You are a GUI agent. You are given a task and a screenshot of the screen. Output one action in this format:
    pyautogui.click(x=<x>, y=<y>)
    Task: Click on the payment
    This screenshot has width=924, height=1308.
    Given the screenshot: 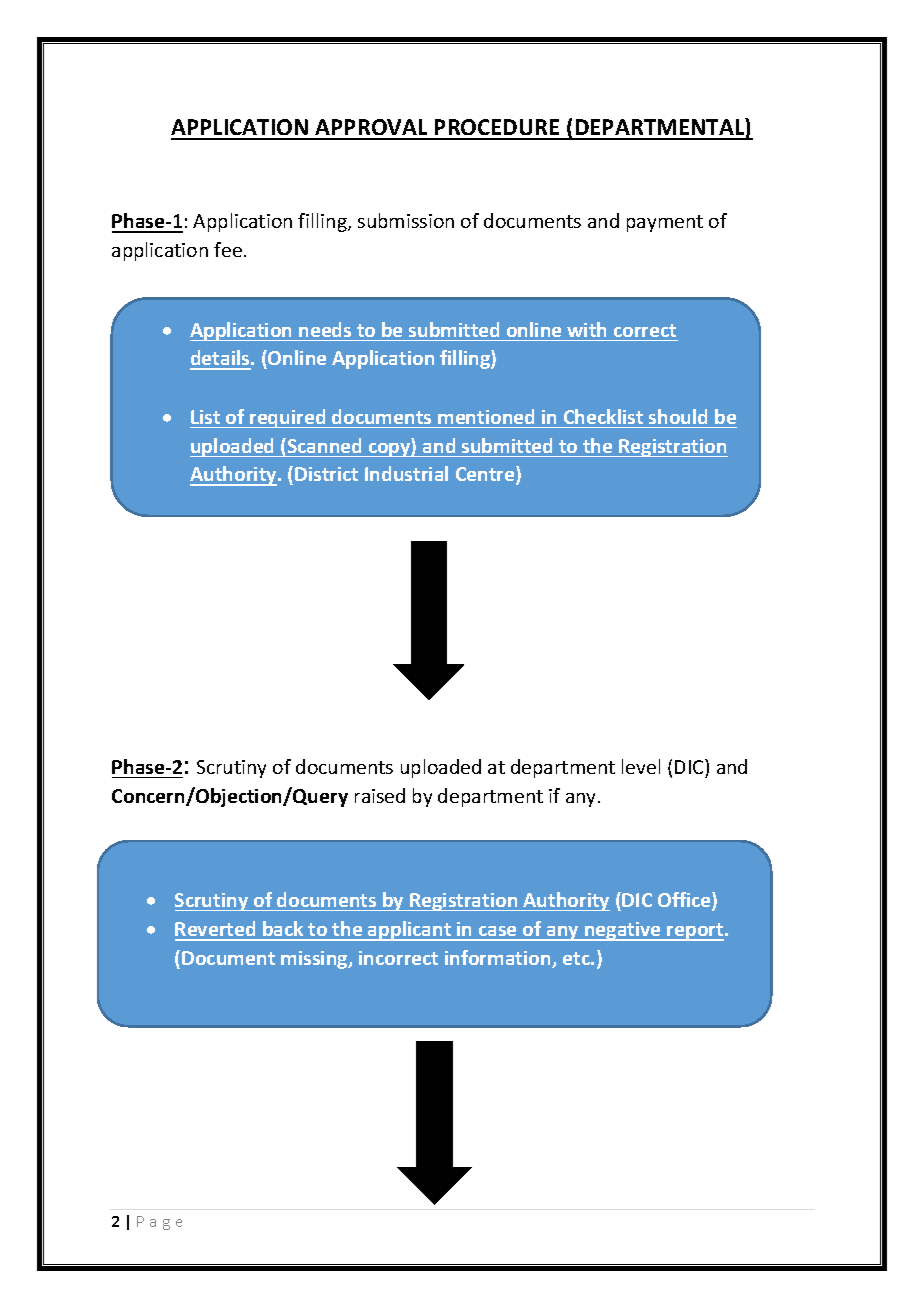 What is the action you would take?
    pyautogui.click(x=665, y=223)
